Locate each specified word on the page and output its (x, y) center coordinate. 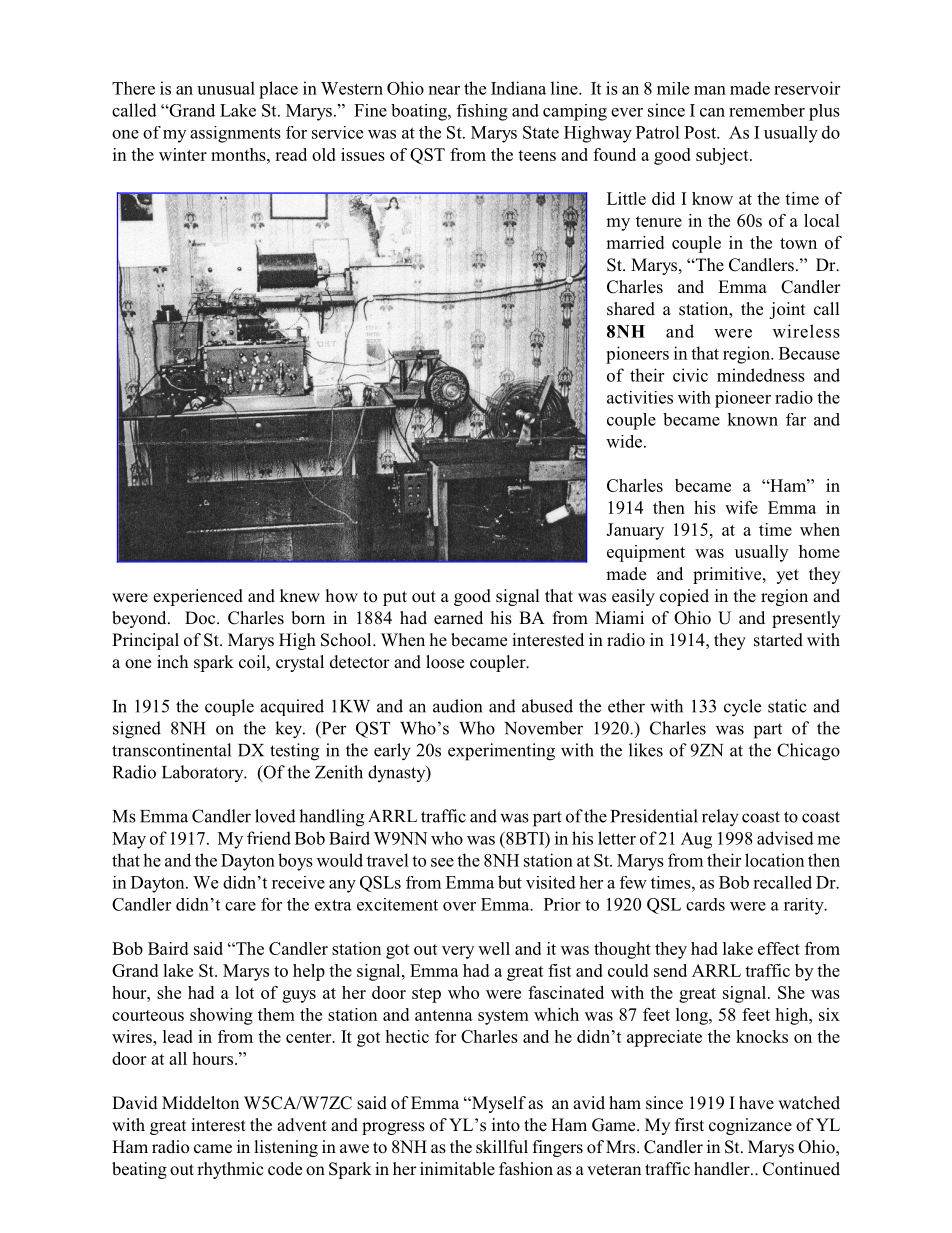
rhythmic (230, 1170)
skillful (502, 1147)
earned (458, 617)
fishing (482, 112)
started (778, 640)
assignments (235, 134)
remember (767, 110)
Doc (201, 618)
